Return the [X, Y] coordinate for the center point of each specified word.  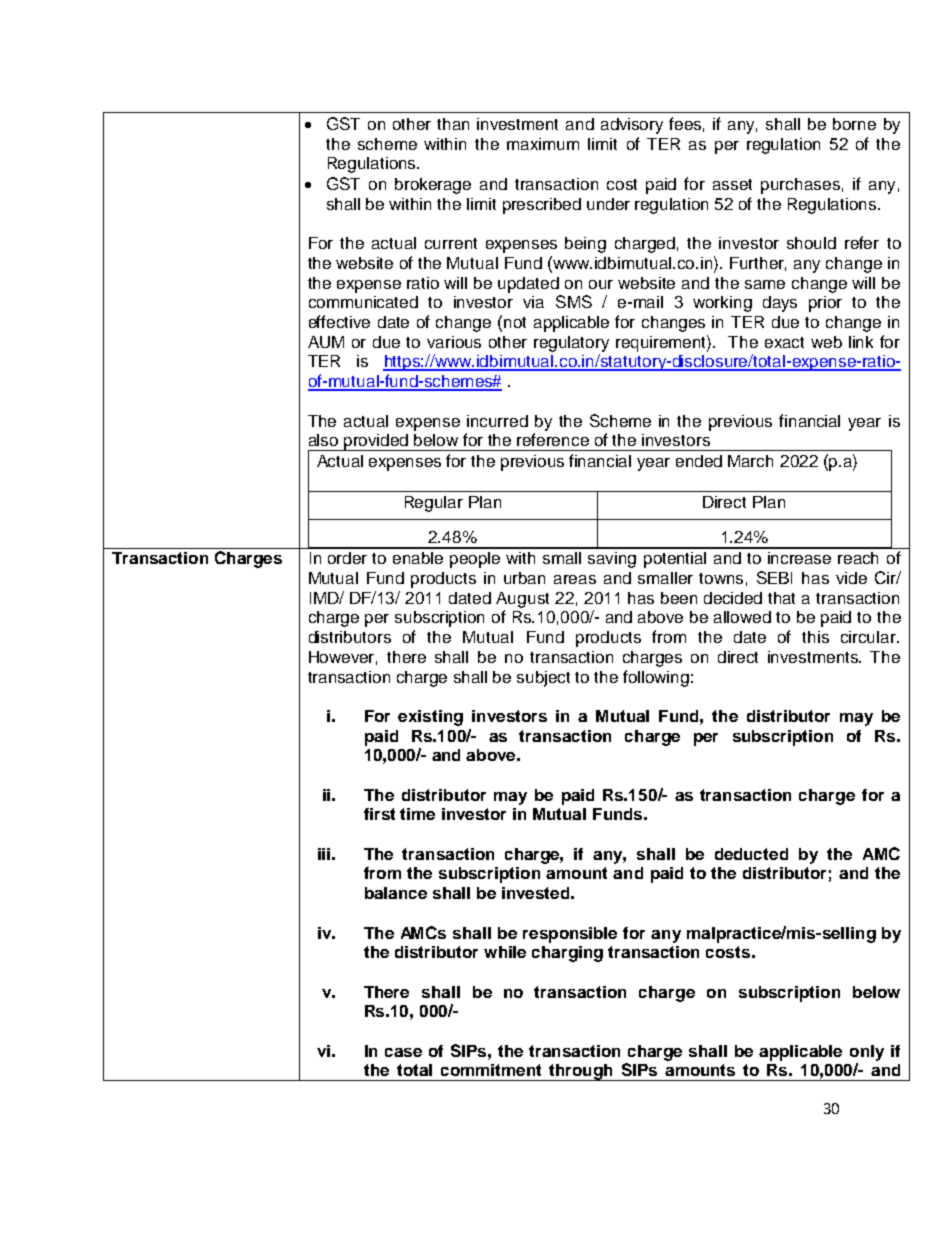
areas [575, 579]
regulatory [571, 344]
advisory [632, 126]
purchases [800, 186]
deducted [751, 854]
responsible [570, 935]
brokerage [433, 186]
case [403, 1052]
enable [418, 558]
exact [784, 342]
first [379, 814]
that [781, 598]
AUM [326, 342]
